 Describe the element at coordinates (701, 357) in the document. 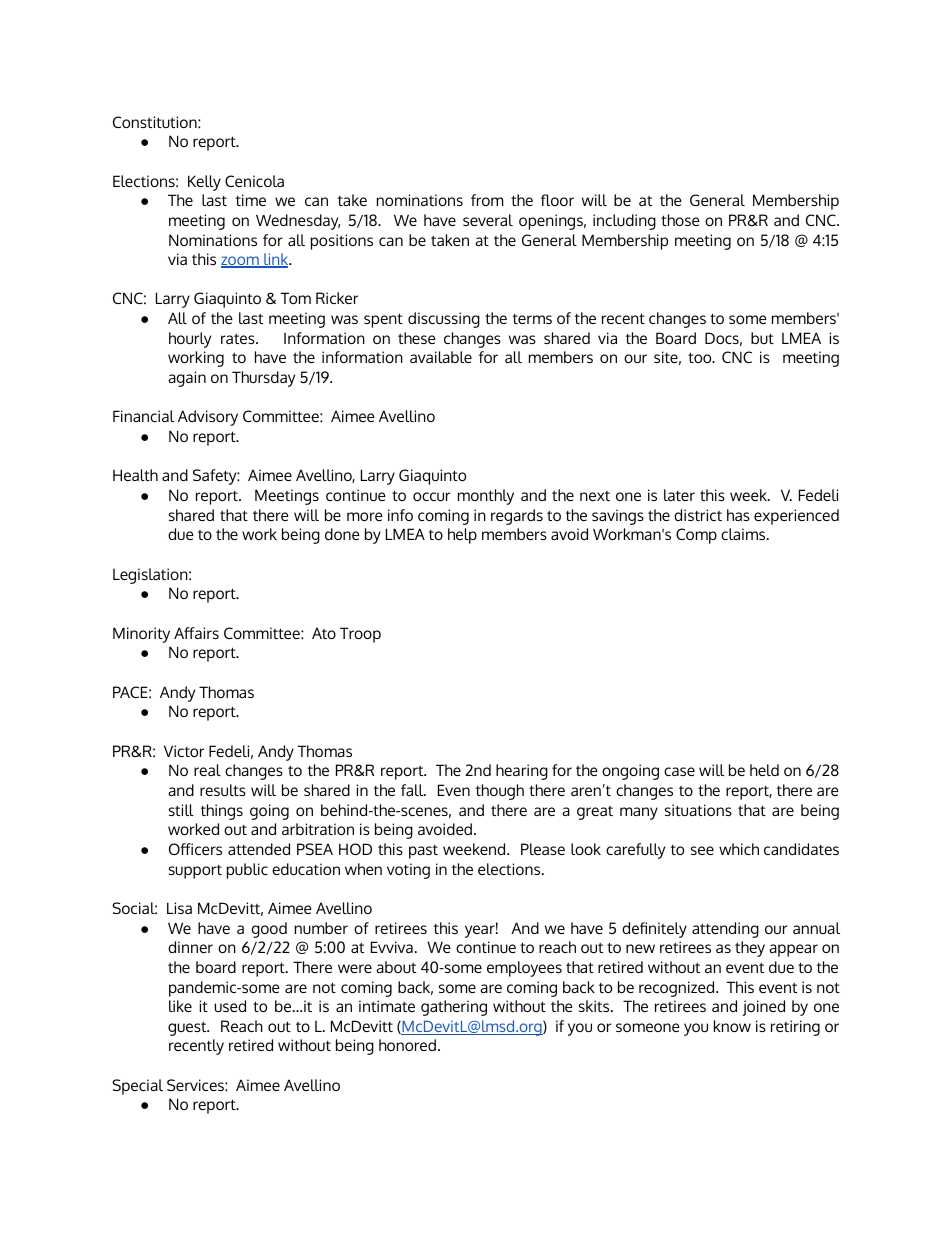

I see `too` at that location.
